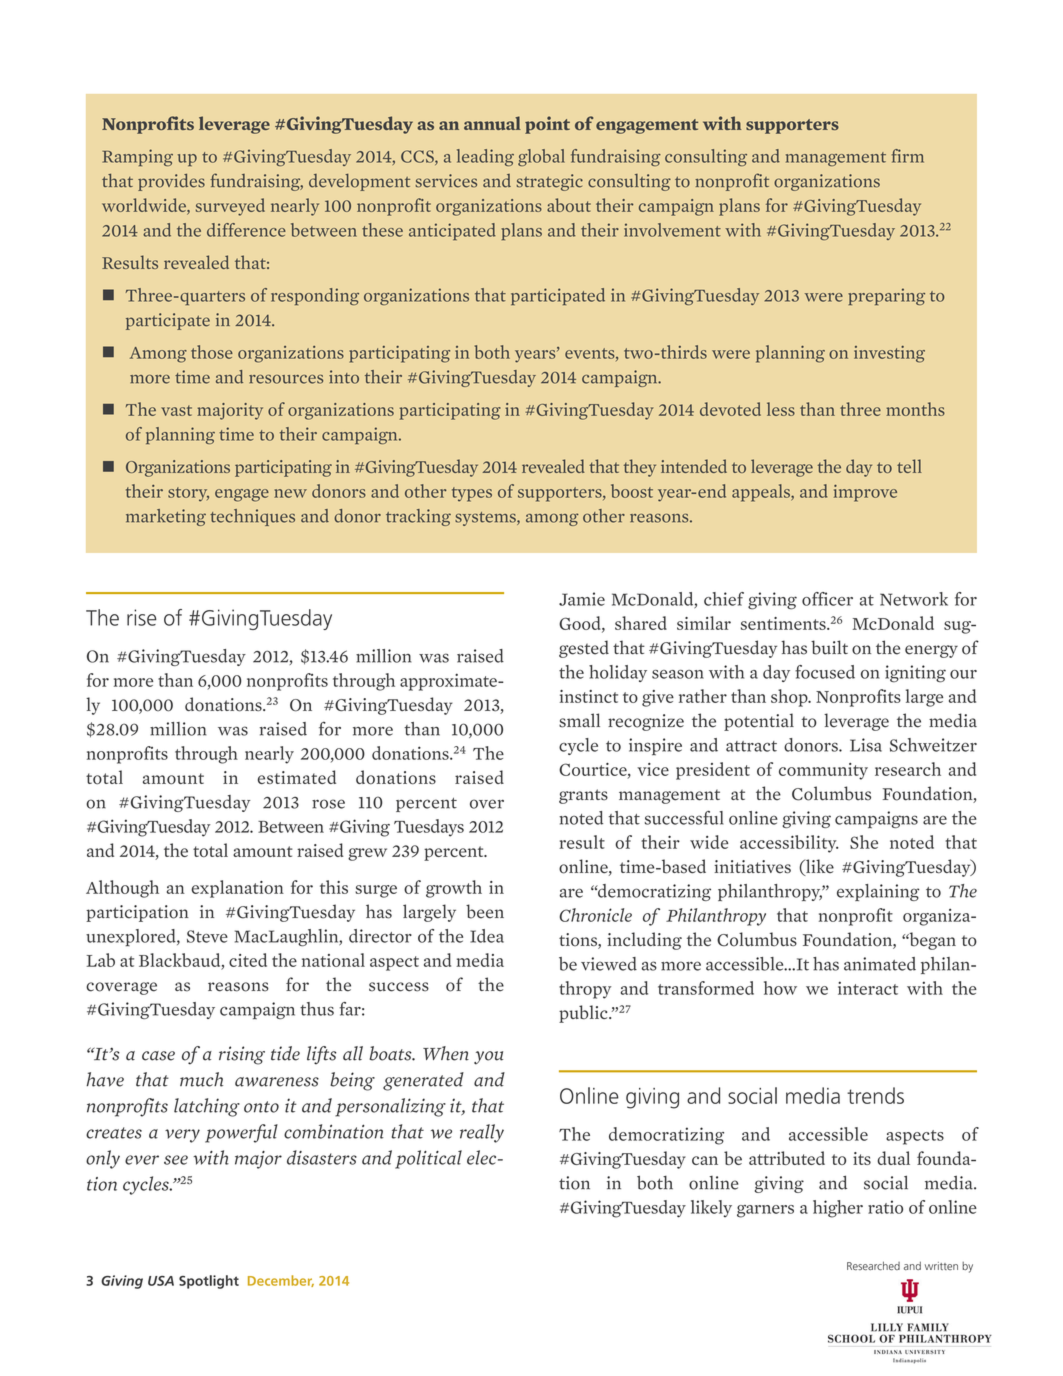 The height and width of the screenshot is (1376, 1063). What do you see at coordinates (541, 157) in the screenshot?
I see `global` at bounding box center [541, 157].
